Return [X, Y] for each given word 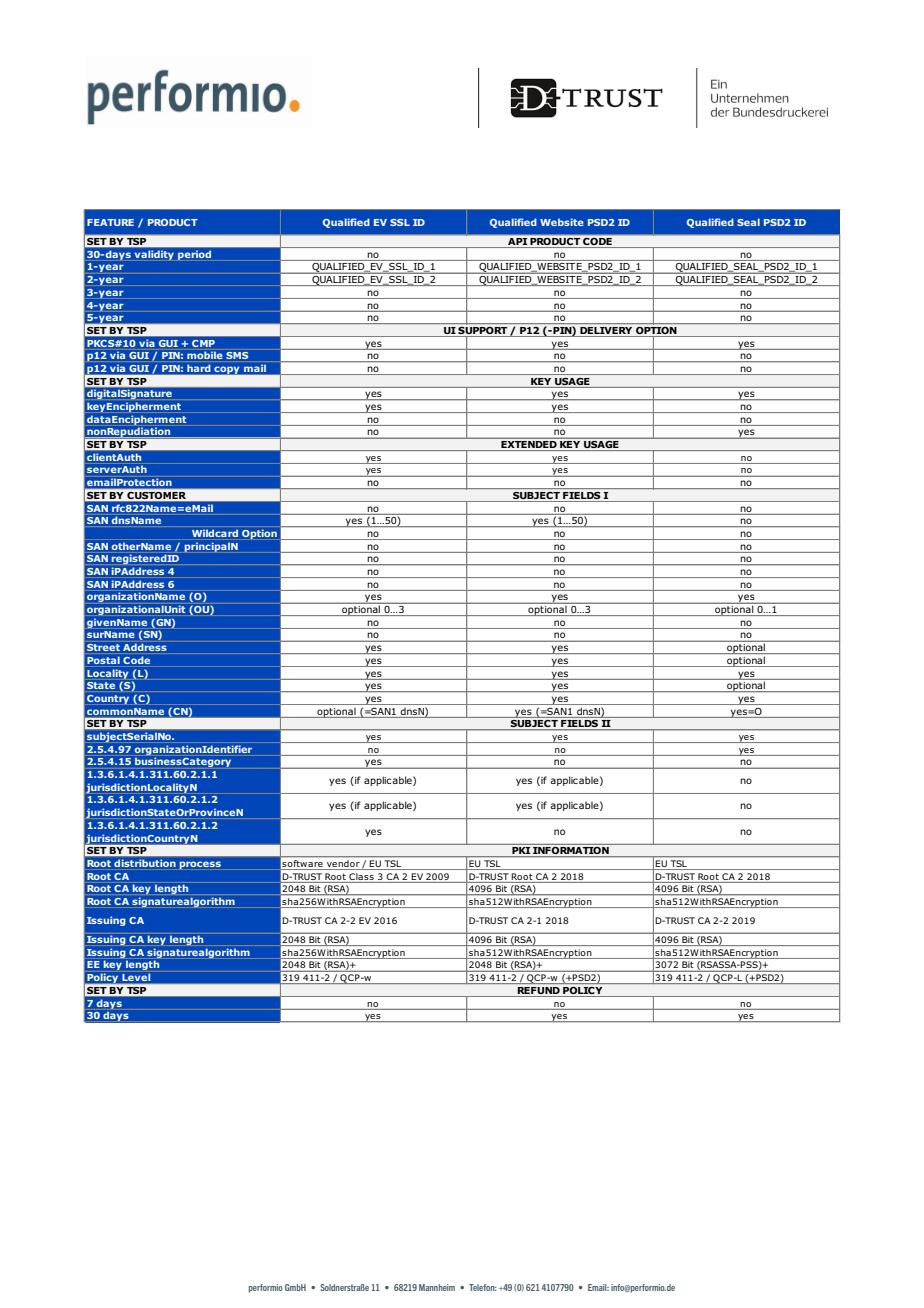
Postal [103, 660]
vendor [343, 865]
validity [154, 255]
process [200, 865]
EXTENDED [529, 446]
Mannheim [437, 1287]
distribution [145, 863]
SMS [237, 355]
